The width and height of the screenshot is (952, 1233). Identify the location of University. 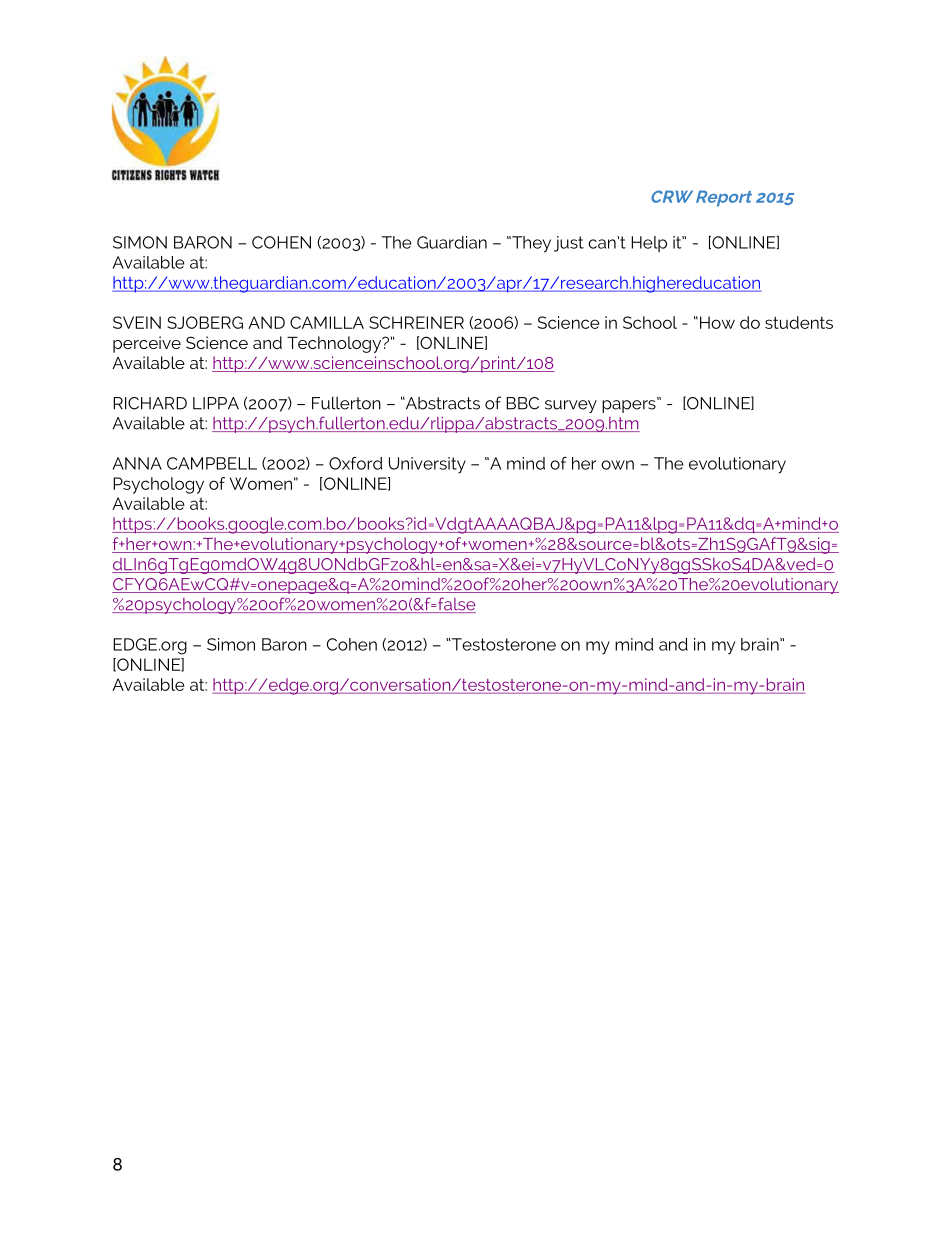
(427, 465).
